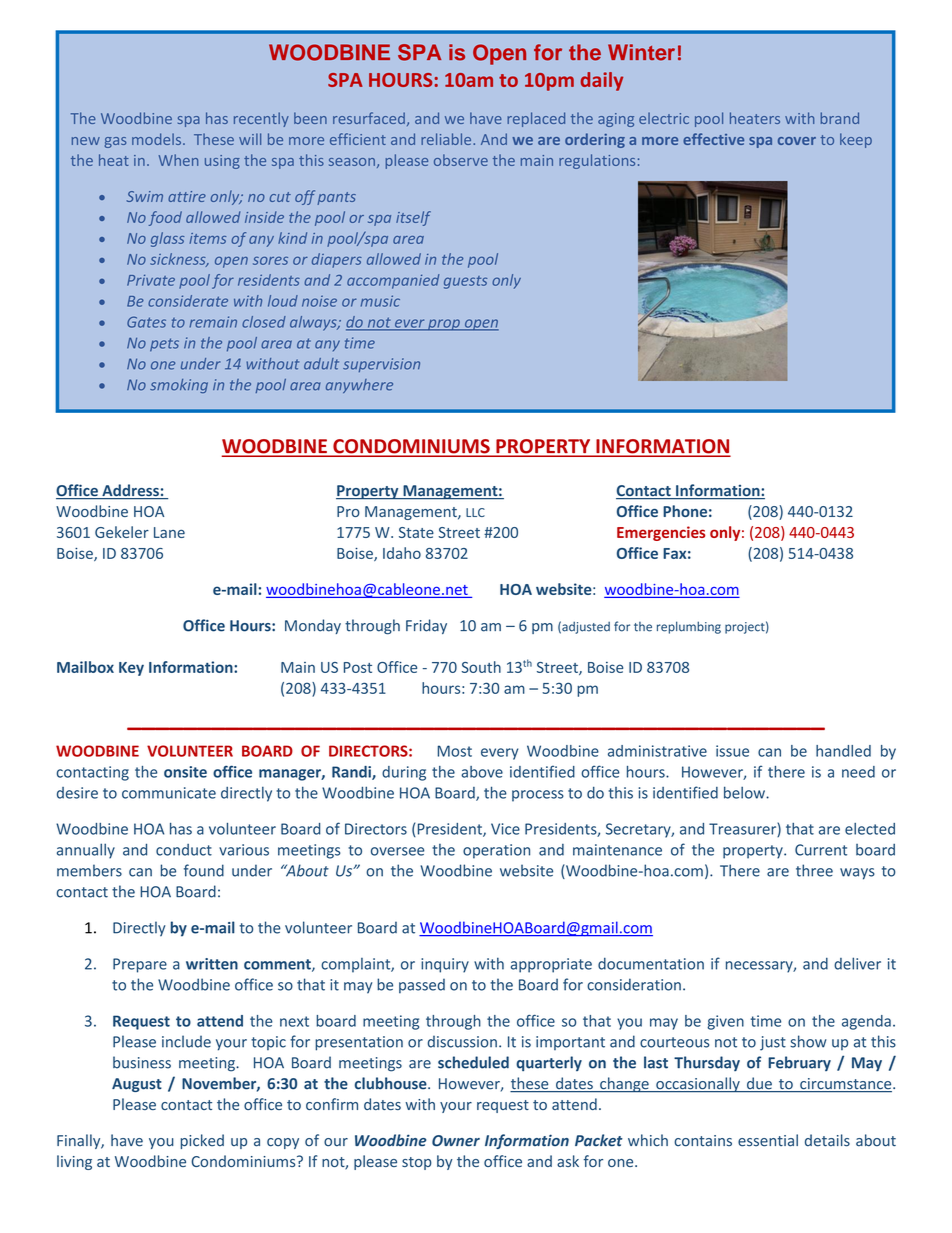 Image resolution: width=952 pixels, height=1233 pixels. I want to click on Owner, so click(456, 1141).
